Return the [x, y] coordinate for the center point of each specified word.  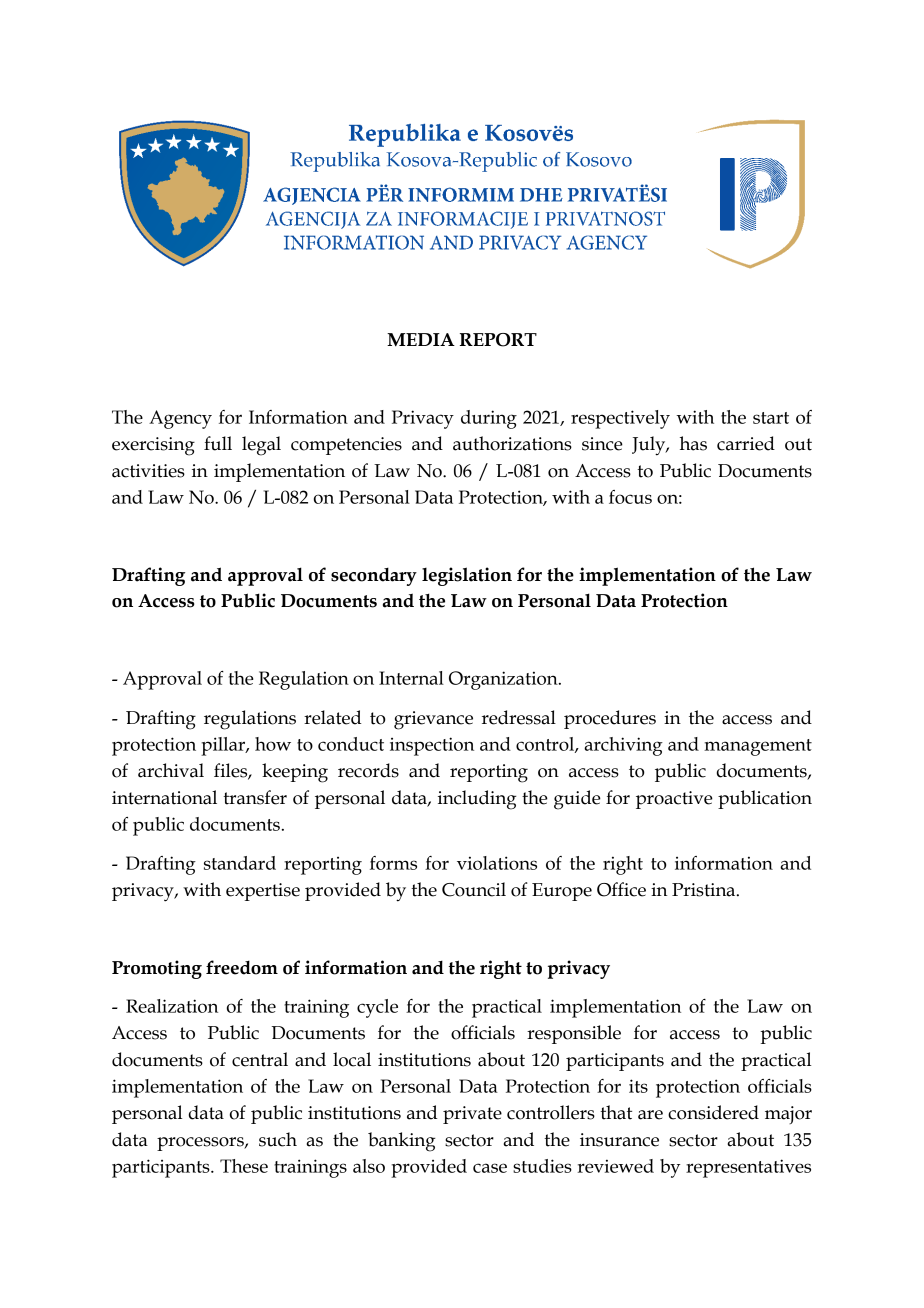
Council [474, 889]
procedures [610, 719]
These [244, 1166]
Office [621, 889]
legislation [467, 576]
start [771, 418]
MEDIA [421, 340]
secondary [374, 576]
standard [240, 863]
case [490, 1168]
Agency [180, 419]
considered [713, 1112]
